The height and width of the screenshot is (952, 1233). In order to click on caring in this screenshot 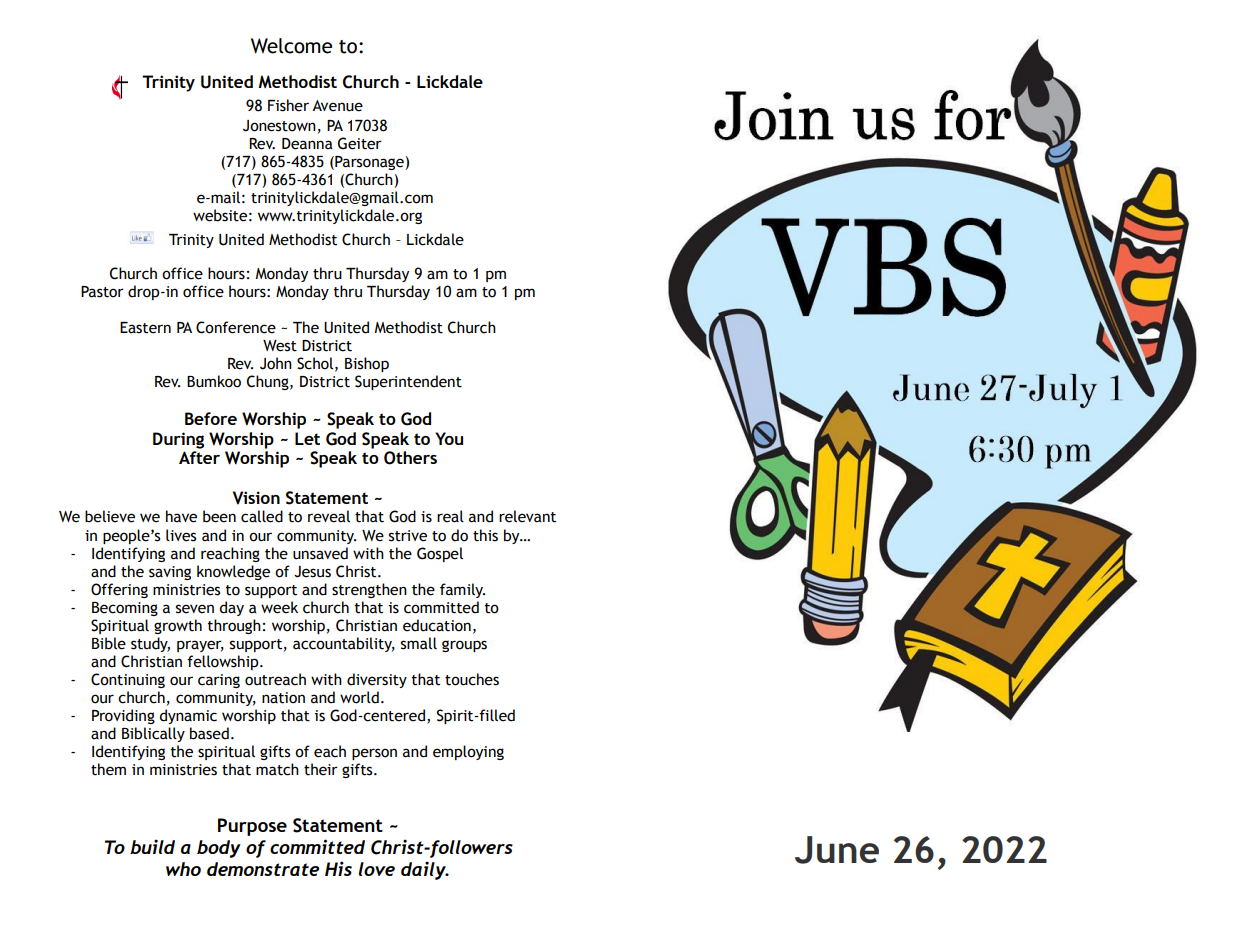, I will do `click(219, 681)`.
